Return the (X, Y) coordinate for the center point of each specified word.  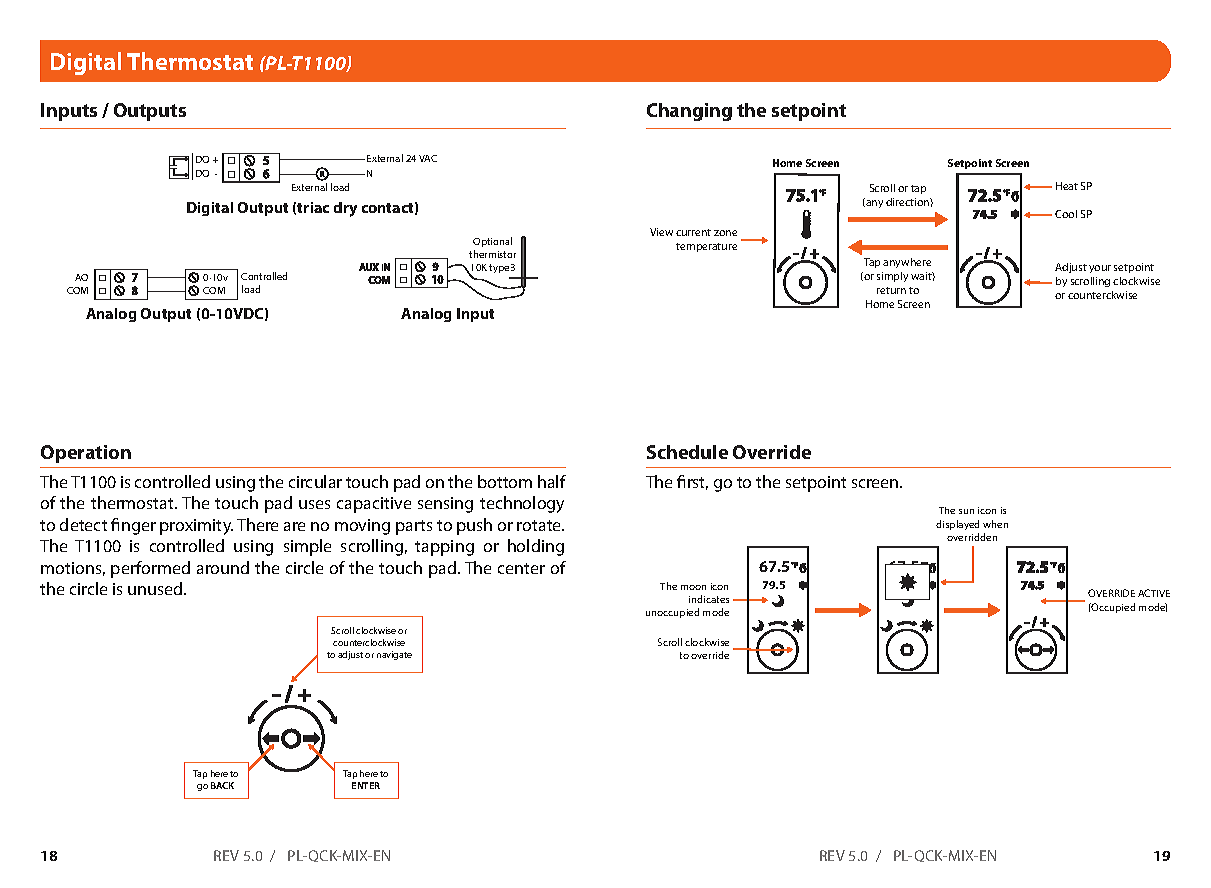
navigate (394, 655)
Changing (689, 112)
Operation (86, 454)
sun (966, 511)
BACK (222, 785)
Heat (1067, 186)
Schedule (687, 452)
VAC (428, 158)
